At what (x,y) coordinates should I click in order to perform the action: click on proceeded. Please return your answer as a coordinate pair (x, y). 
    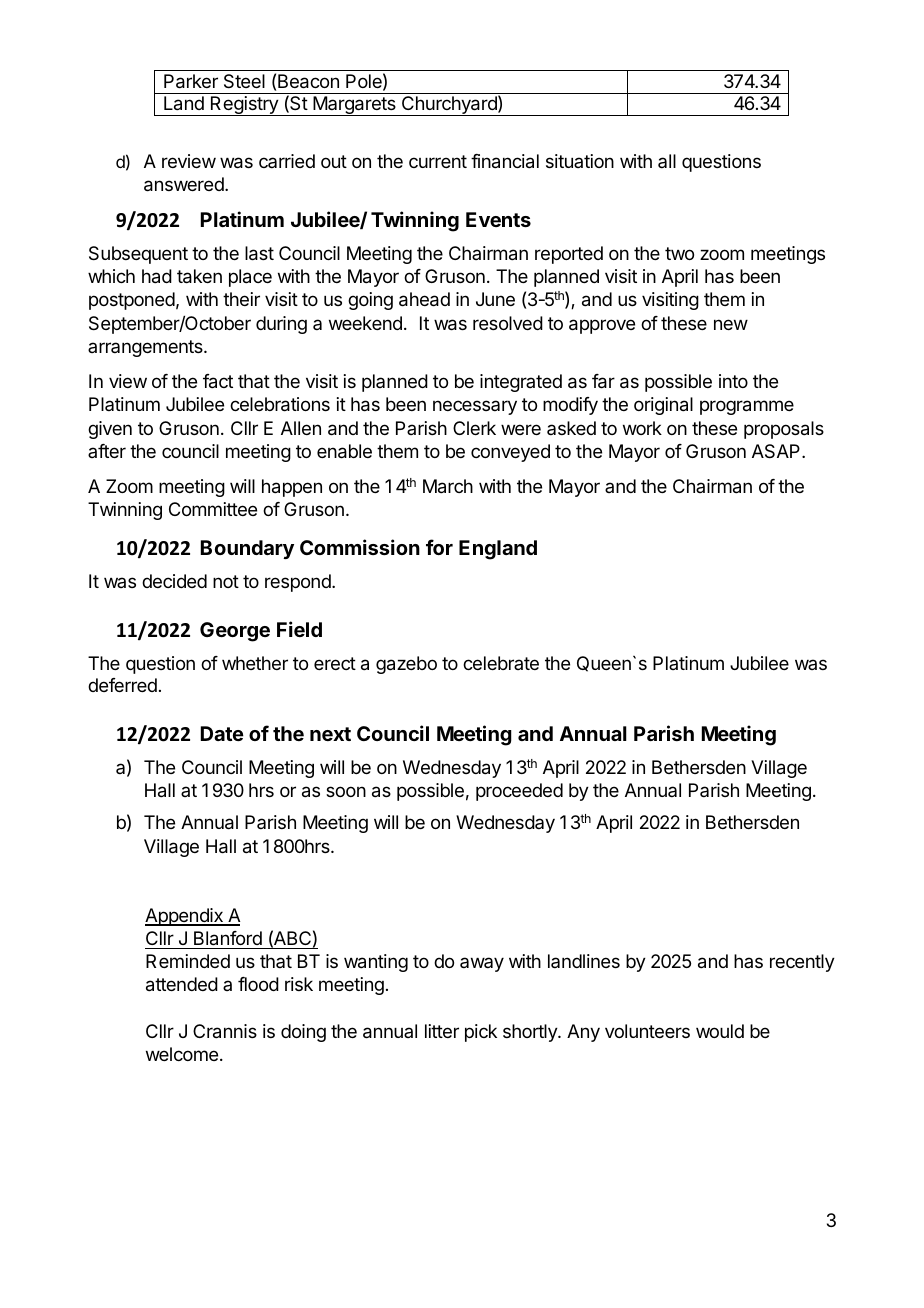
    Looking at the image, I should click on (519, 792).
